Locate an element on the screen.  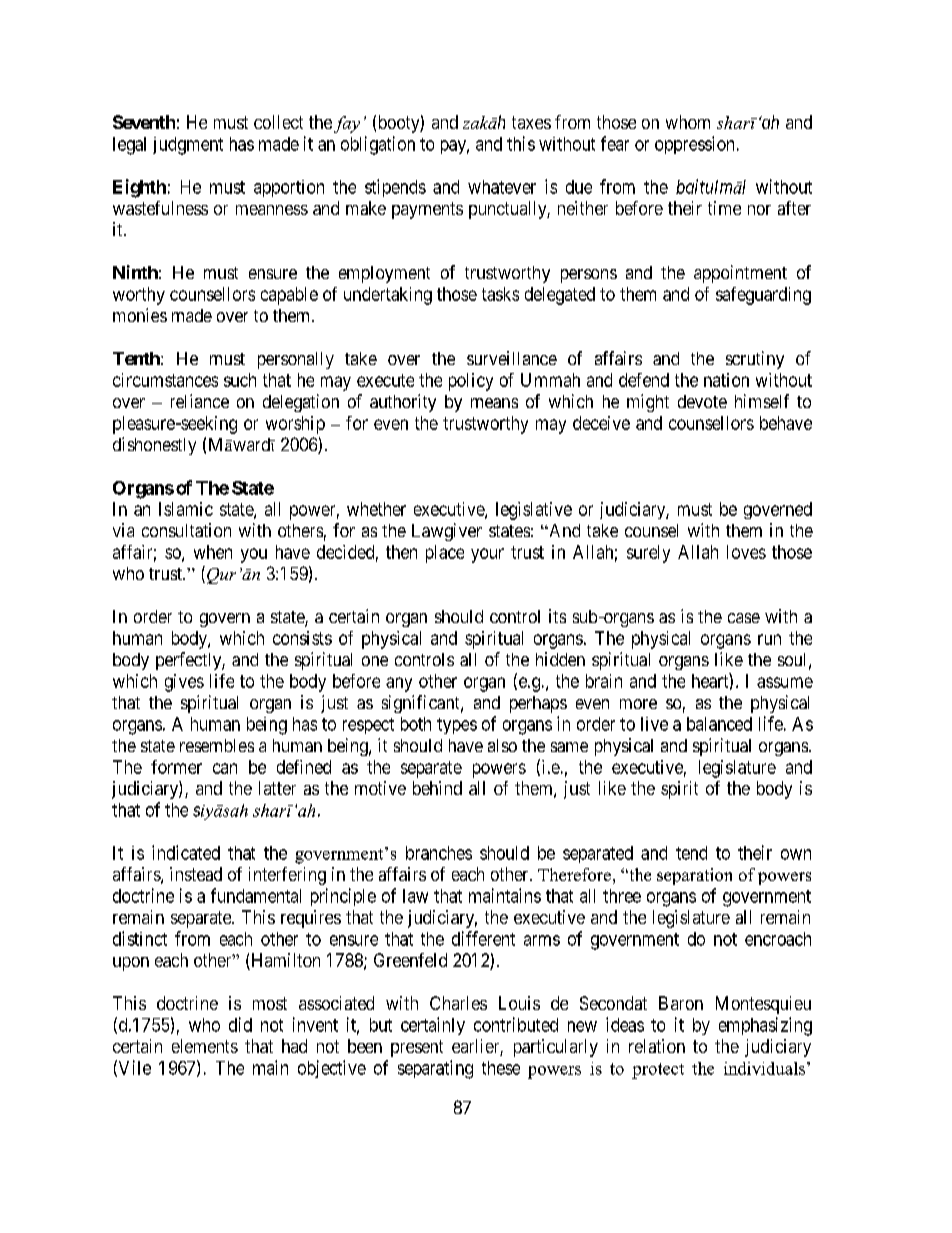
elements is located at coordinates (205, 1046).
